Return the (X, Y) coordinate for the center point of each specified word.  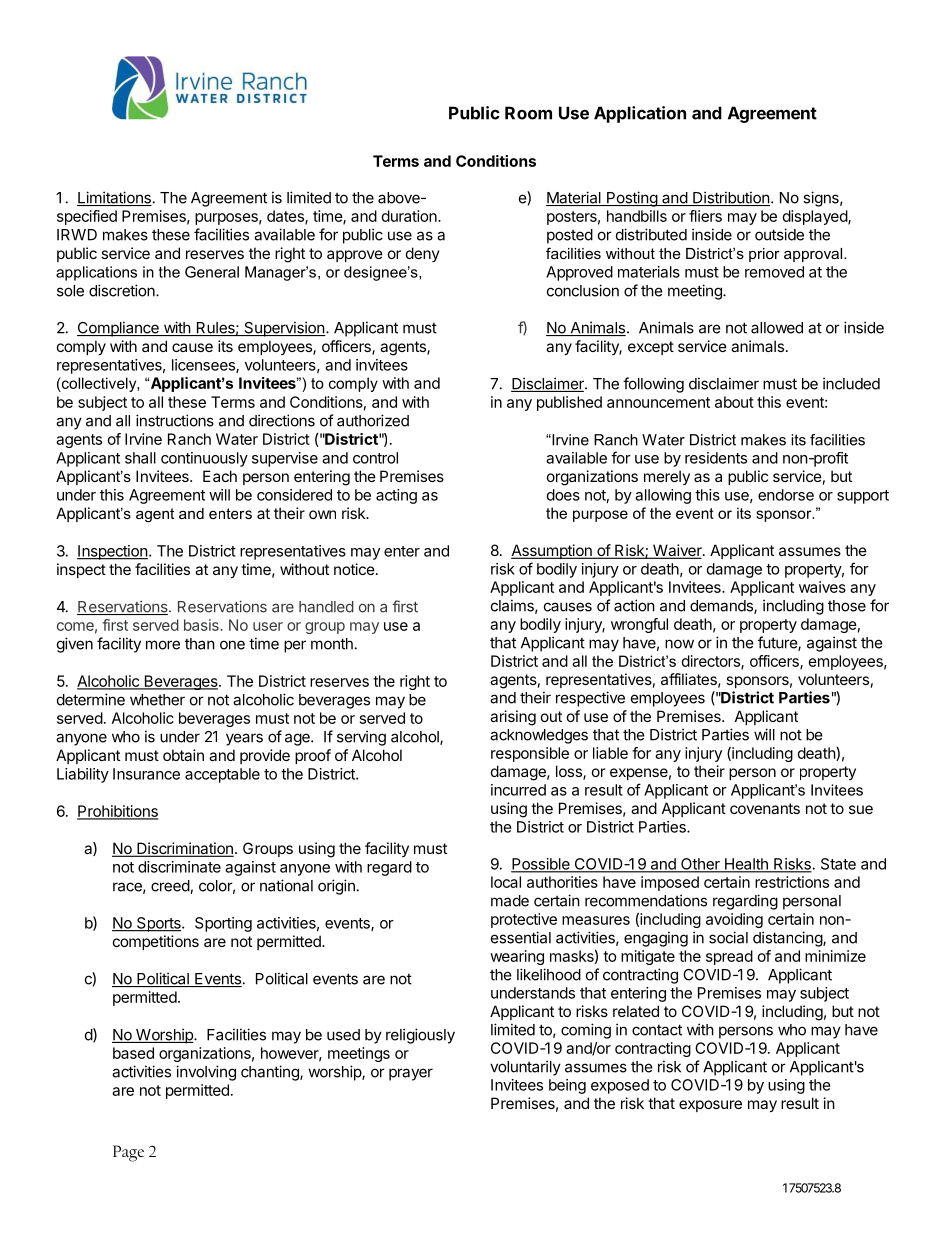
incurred (518, 790)
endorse (786, 495)
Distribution (730, 198)
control (375, 458)
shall (140, 458)
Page (128, 1153)
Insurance (146, 774)
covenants (765, 808)
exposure (710, 1106)
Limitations (114, 198)
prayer (411, 1074)
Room (528, 113)
